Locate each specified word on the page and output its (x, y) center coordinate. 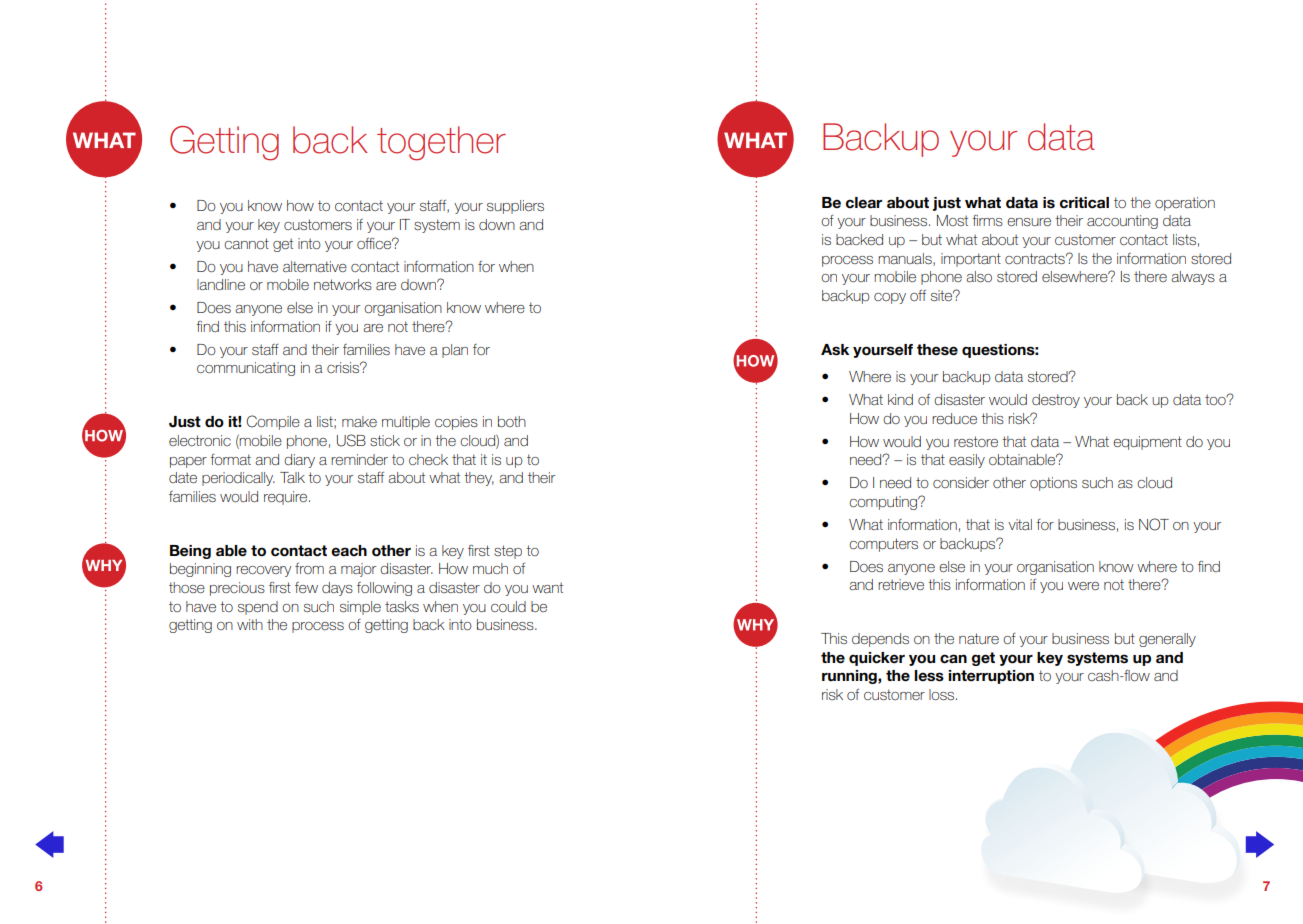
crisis (344, 367)
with (250, 624)
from (309, 568)
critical (1084, 203)
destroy (1056, 401)
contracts (1036, 258)
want (547, 588)
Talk (292, 477)
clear (864, 203)
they (479, 479)
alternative (315, 266)
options (1053, 484)
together (441, 143)
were (1083, 586)
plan (455, 351)
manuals (906, 259)
